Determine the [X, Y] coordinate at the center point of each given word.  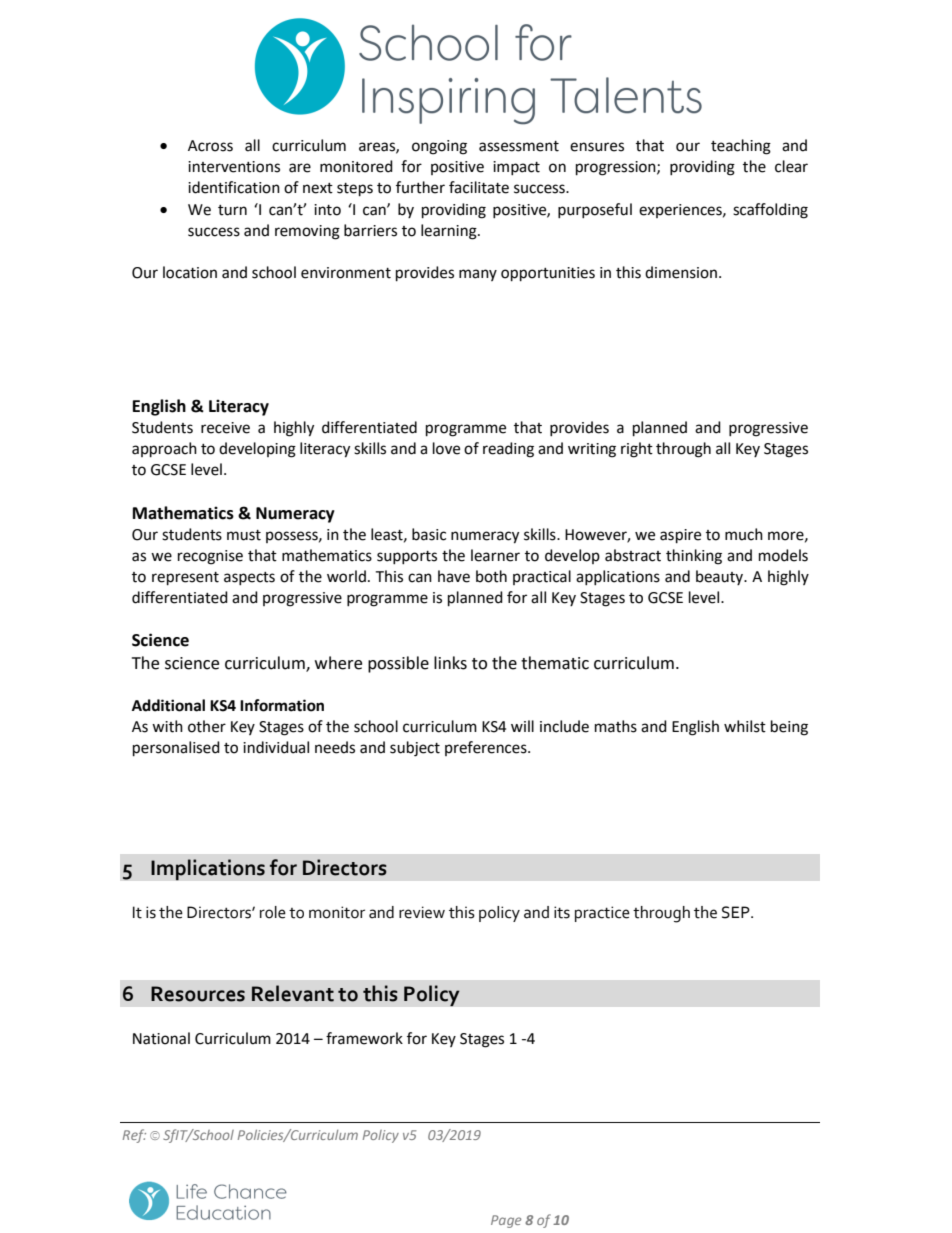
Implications [208, 870]
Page [506, 1221]
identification [234, 187]
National [161, 1038]
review [422, 912]
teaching [741, 147]
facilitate [479, 187]
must [244, 535]
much [744, 534]
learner [495, 555]
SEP [737, 912]
